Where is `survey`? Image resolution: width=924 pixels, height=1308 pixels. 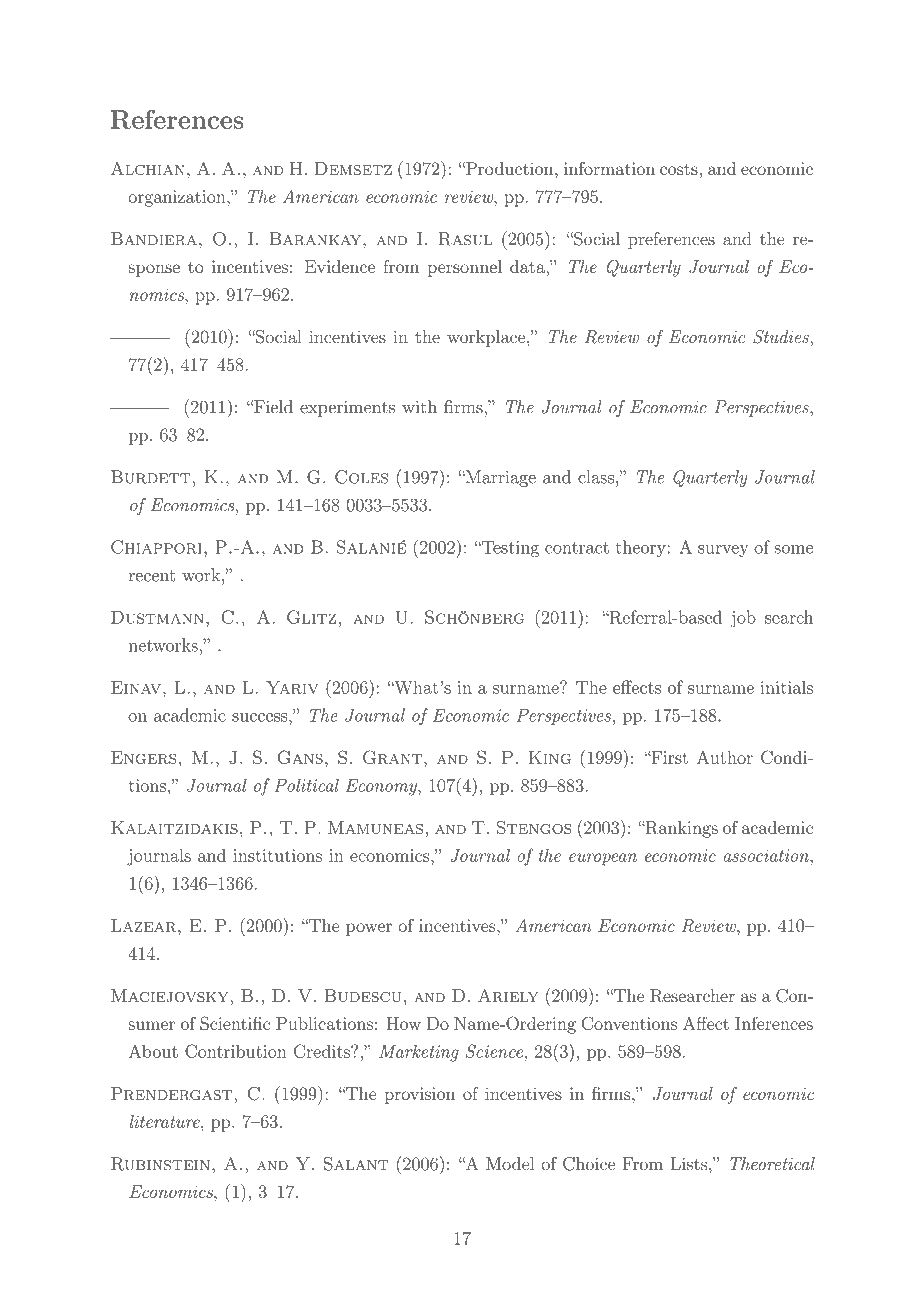
survey is located at coordinates (723, 551).
